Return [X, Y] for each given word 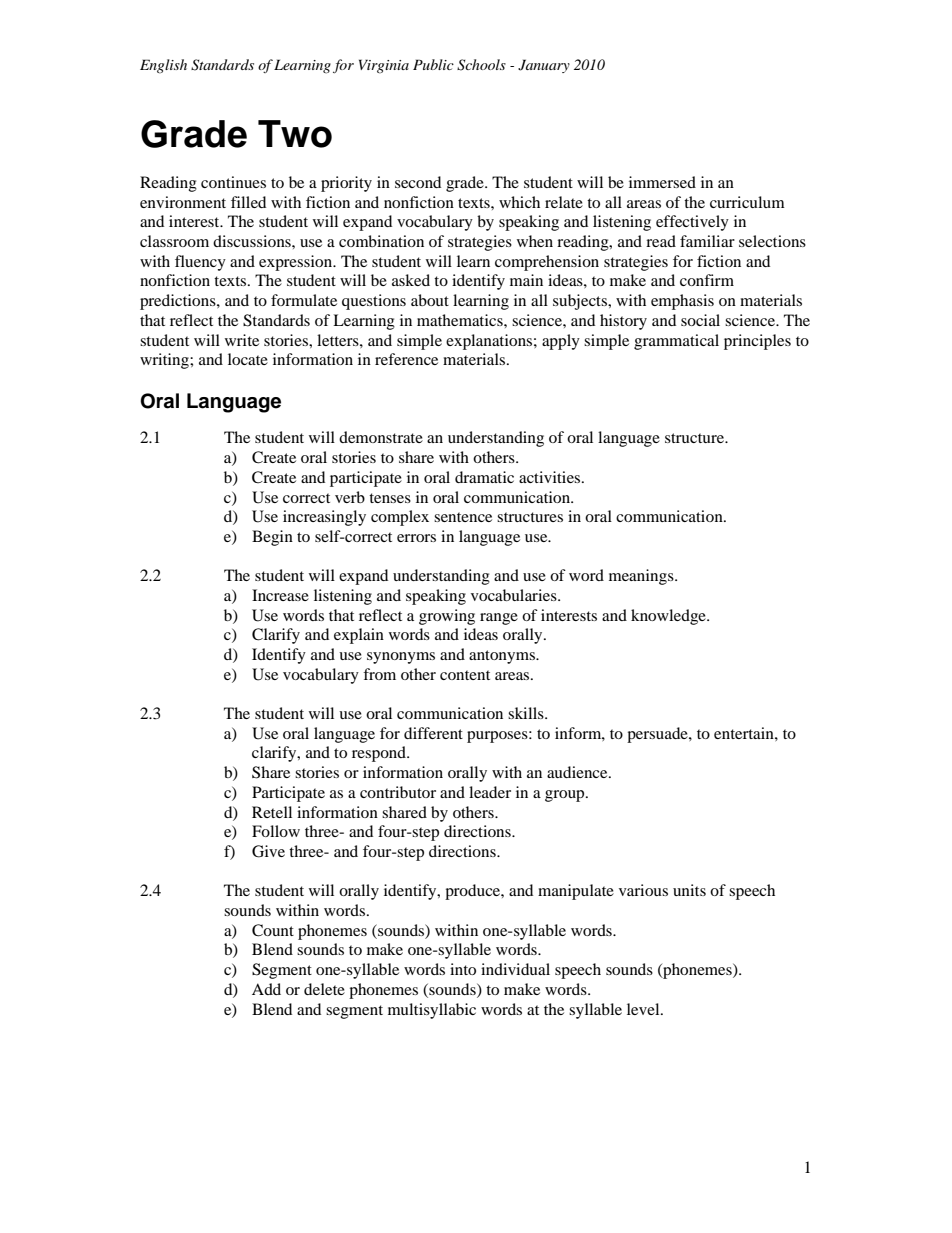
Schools [481, 65]
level [644, 1009]
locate [248, 359]
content [465, 675]
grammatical [676, 342]
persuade [658, 735]
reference [406, 359]
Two [295, 134]
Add [266, 989]
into [463, 969]
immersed [662, 182]
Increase [280, 595]
